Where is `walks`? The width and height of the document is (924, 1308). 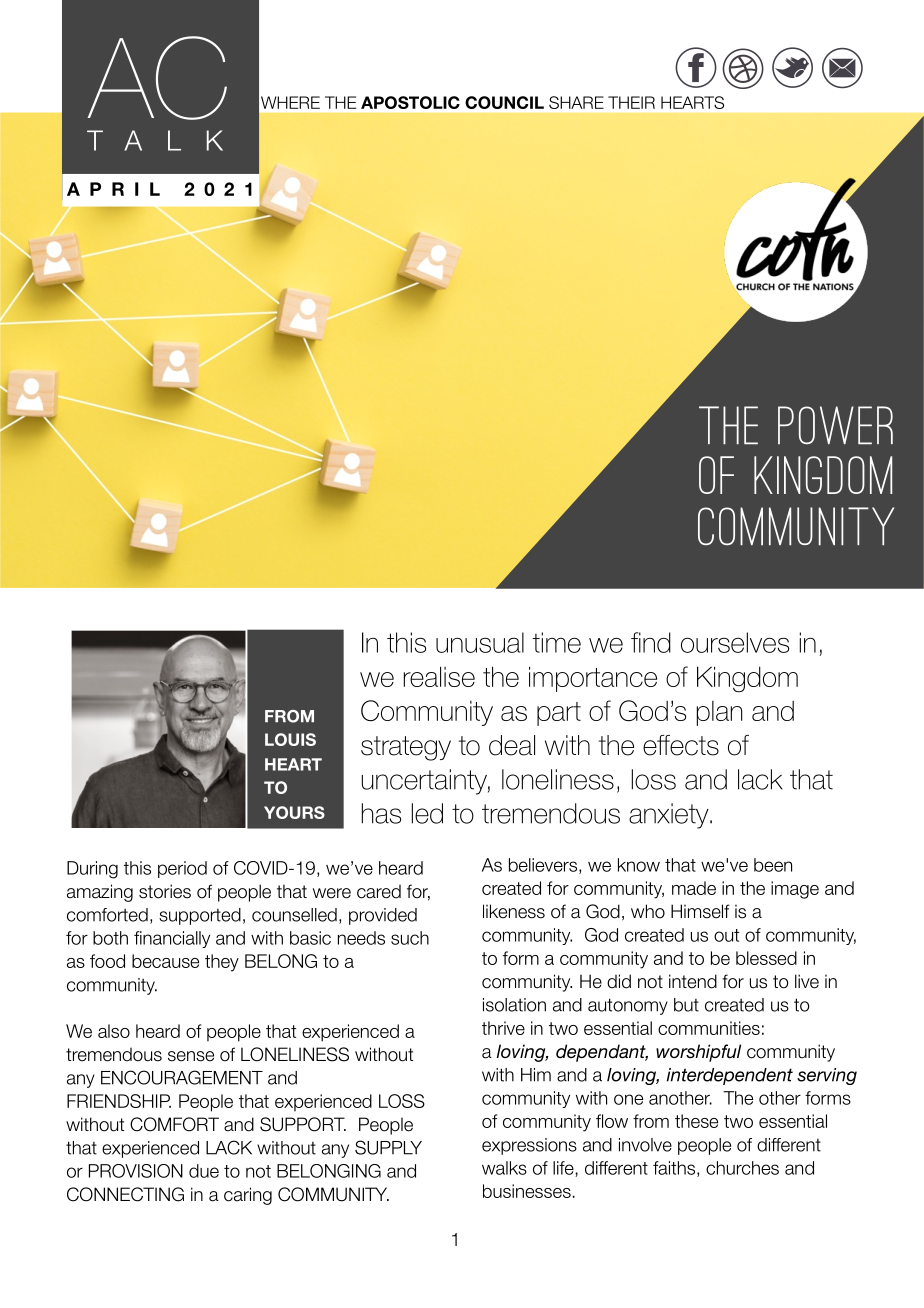 walks is located at coordinates (504, 1168).
